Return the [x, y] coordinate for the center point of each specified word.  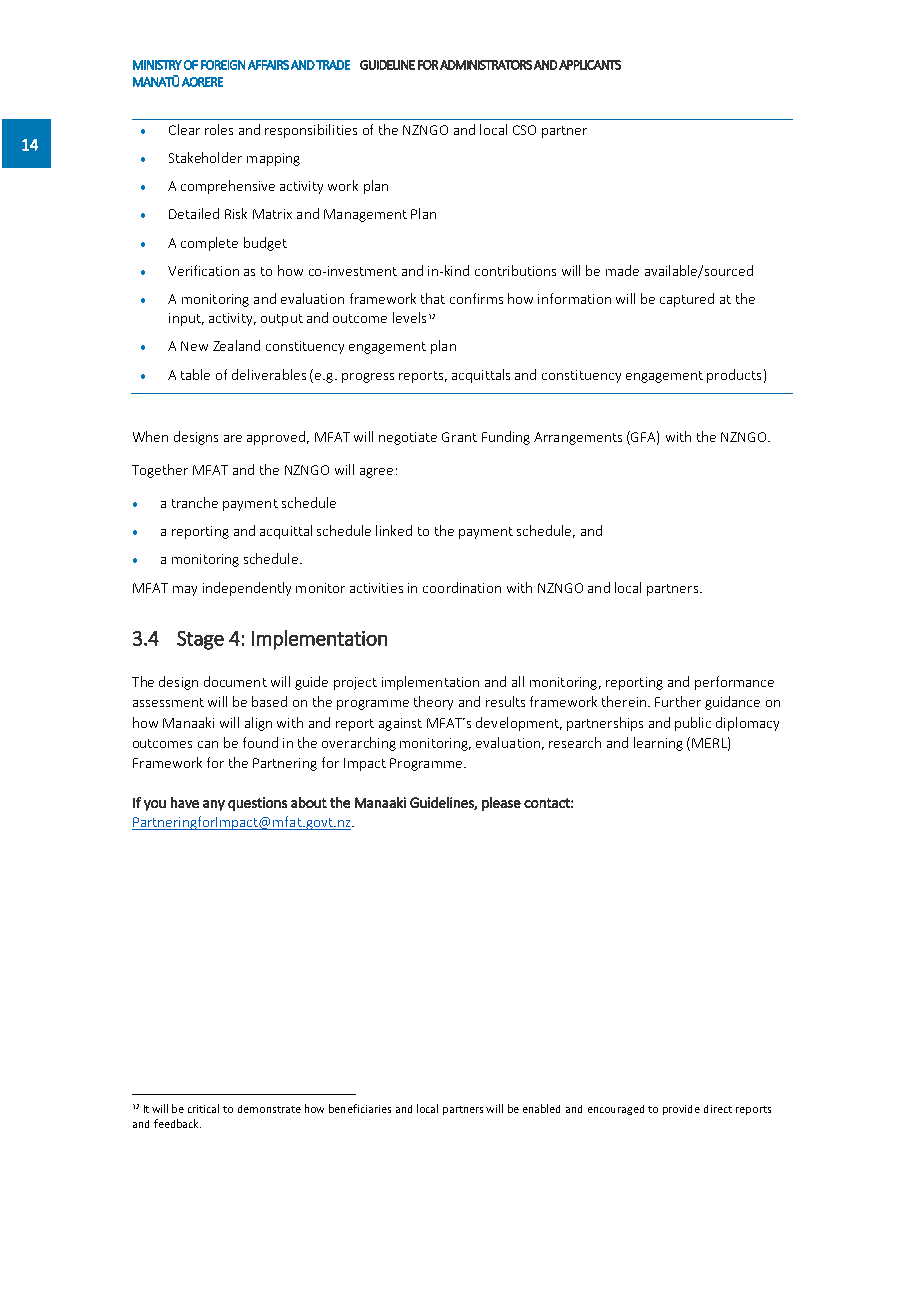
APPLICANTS [590, 65]
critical [203, 1108]
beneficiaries [360, 1108]
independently [247, 589]
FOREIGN [223, 65]
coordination [462, 587]
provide [681, 1110]
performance [734, 683]
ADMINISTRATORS [486, 65]
